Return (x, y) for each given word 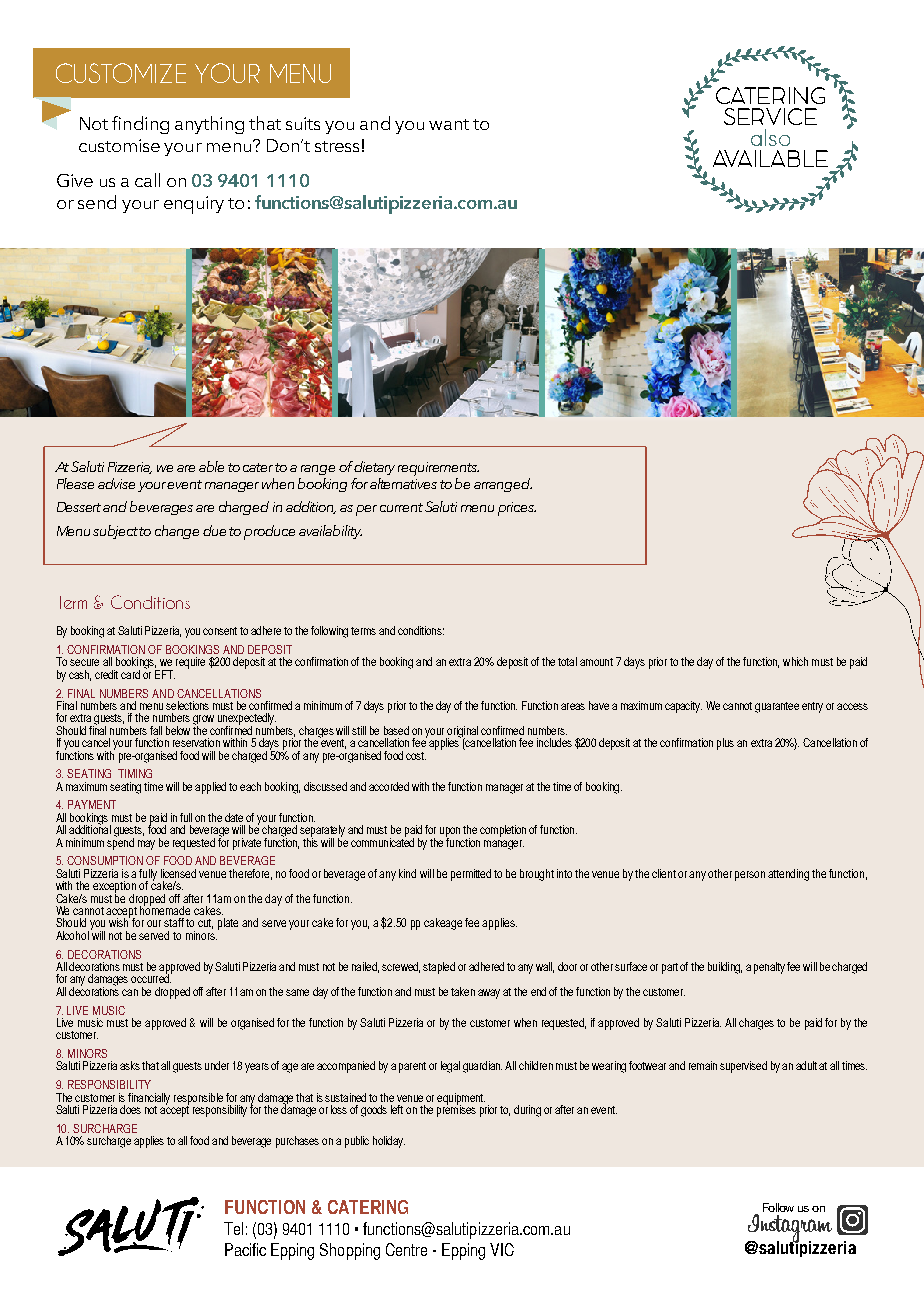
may (146, 845)
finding (140, 125)
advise (116, 483)
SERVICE (770, 116)
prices (517, 509)
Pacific (245, 1249)
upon (450, 833)
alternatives (403, 483)
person (750, 876)
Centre (406, 1249)
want (449, 124)
